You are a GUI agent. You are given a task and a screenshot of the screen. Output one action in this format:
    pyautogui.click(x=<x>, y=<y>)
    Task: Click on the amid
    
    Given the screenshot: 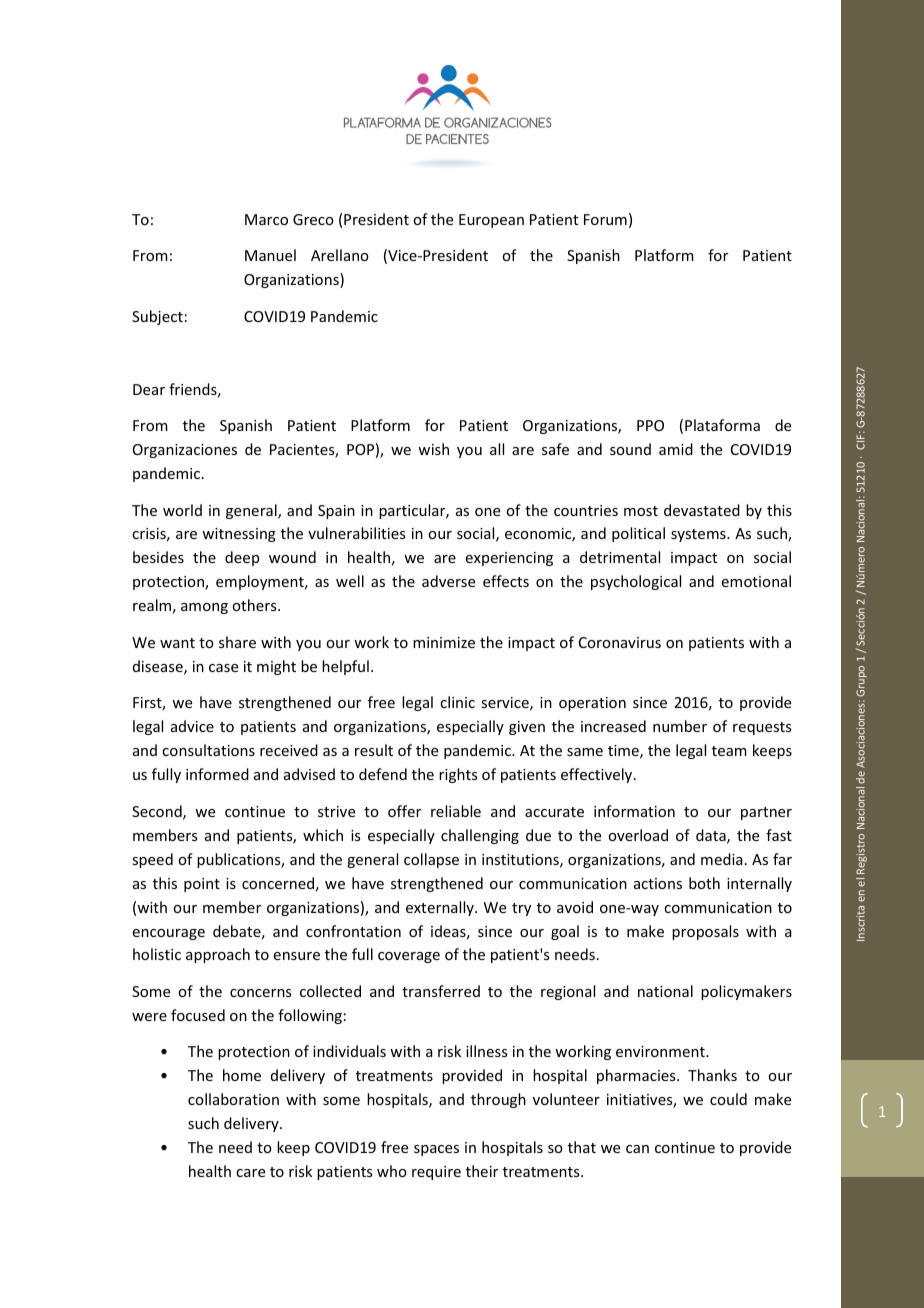 What is the action you would take?
    pyautogui.click(x=676, y=449)
